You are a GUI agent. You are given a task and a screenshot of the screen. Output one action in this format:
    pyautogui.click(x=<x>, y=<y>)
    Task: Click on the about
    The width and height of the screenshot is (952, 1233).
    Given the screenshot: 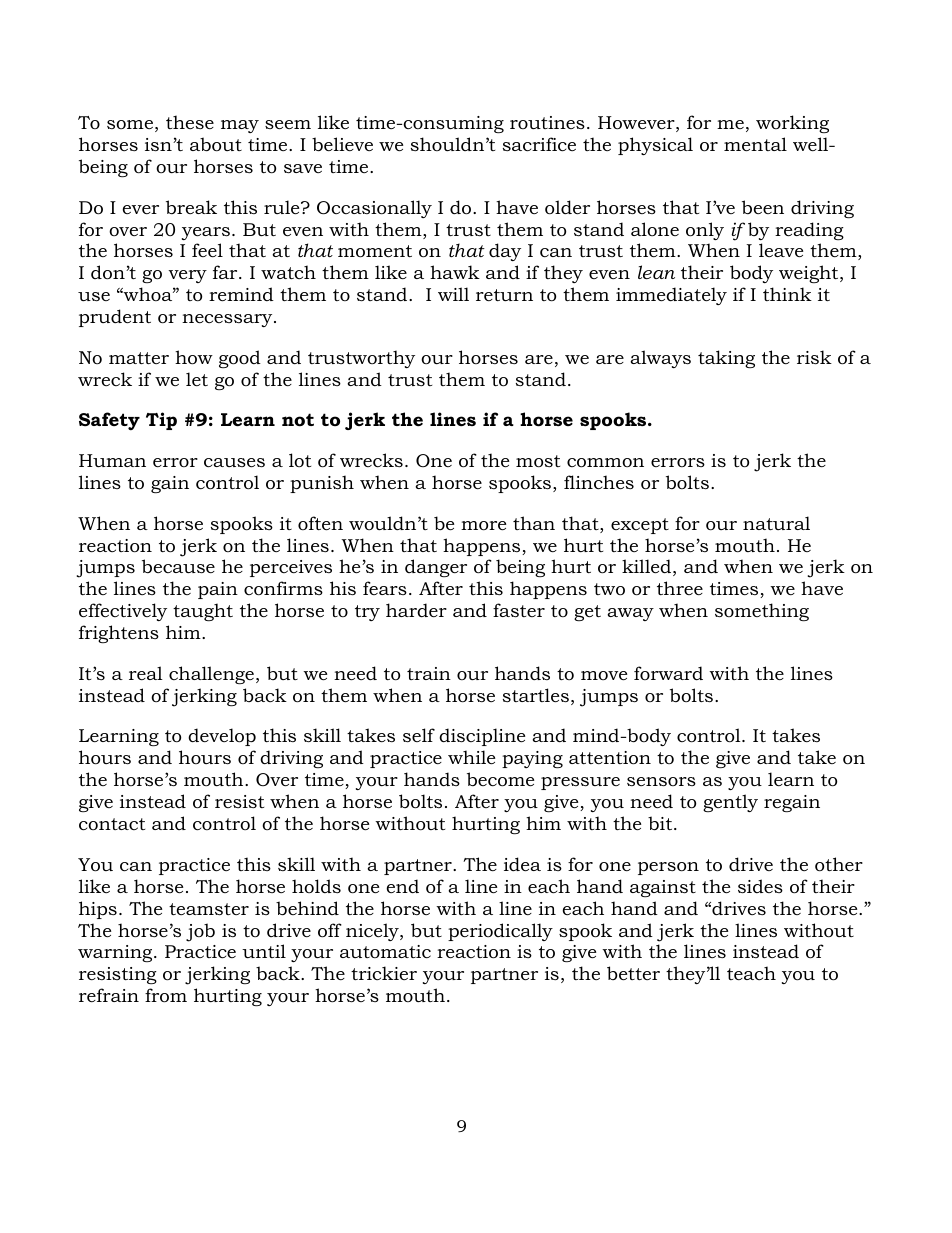 What is the action you would take?
    pyautogui.click(x=216, y=144)
